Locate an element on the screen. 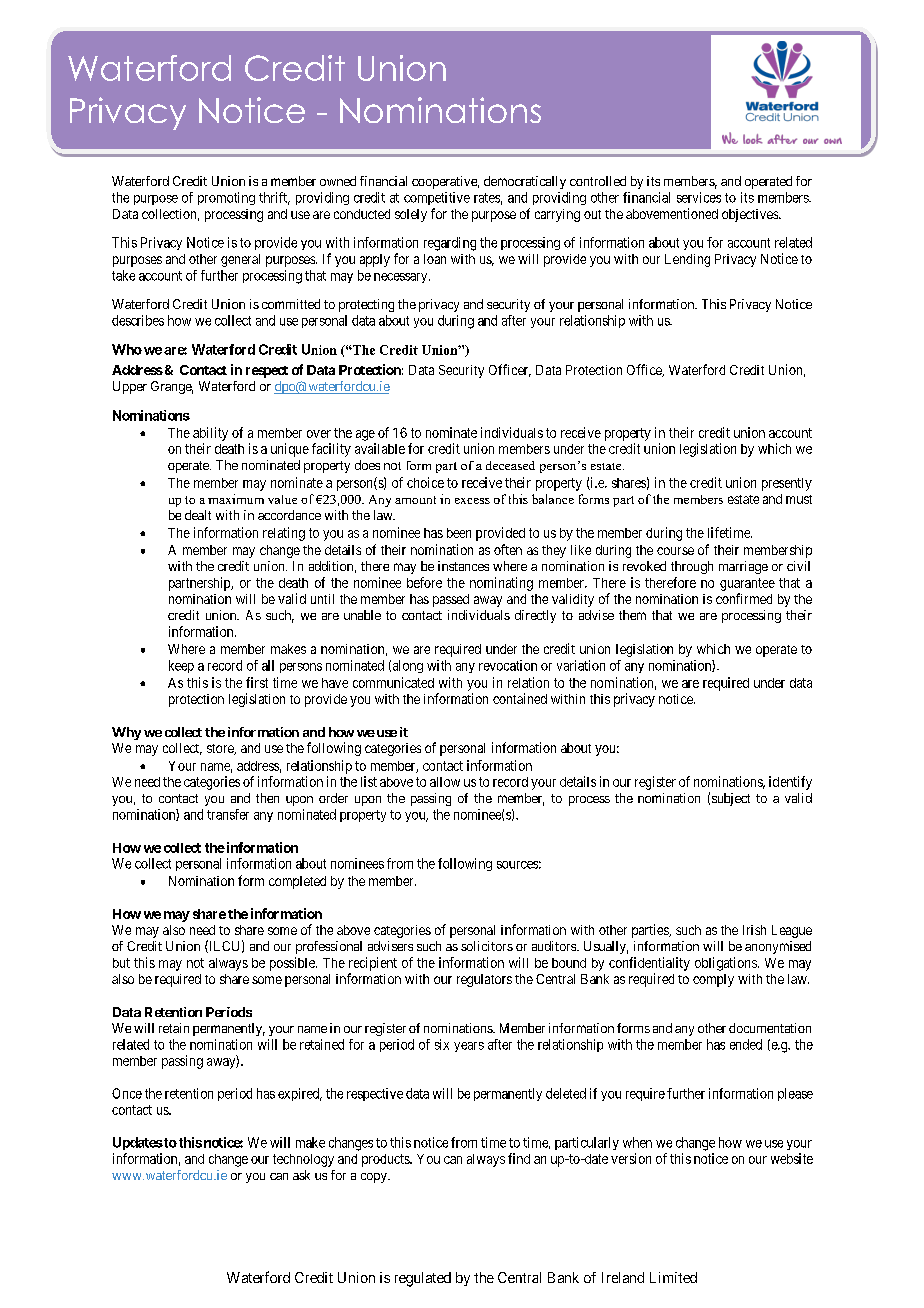  maximum is located at coordinates (236, 499).
